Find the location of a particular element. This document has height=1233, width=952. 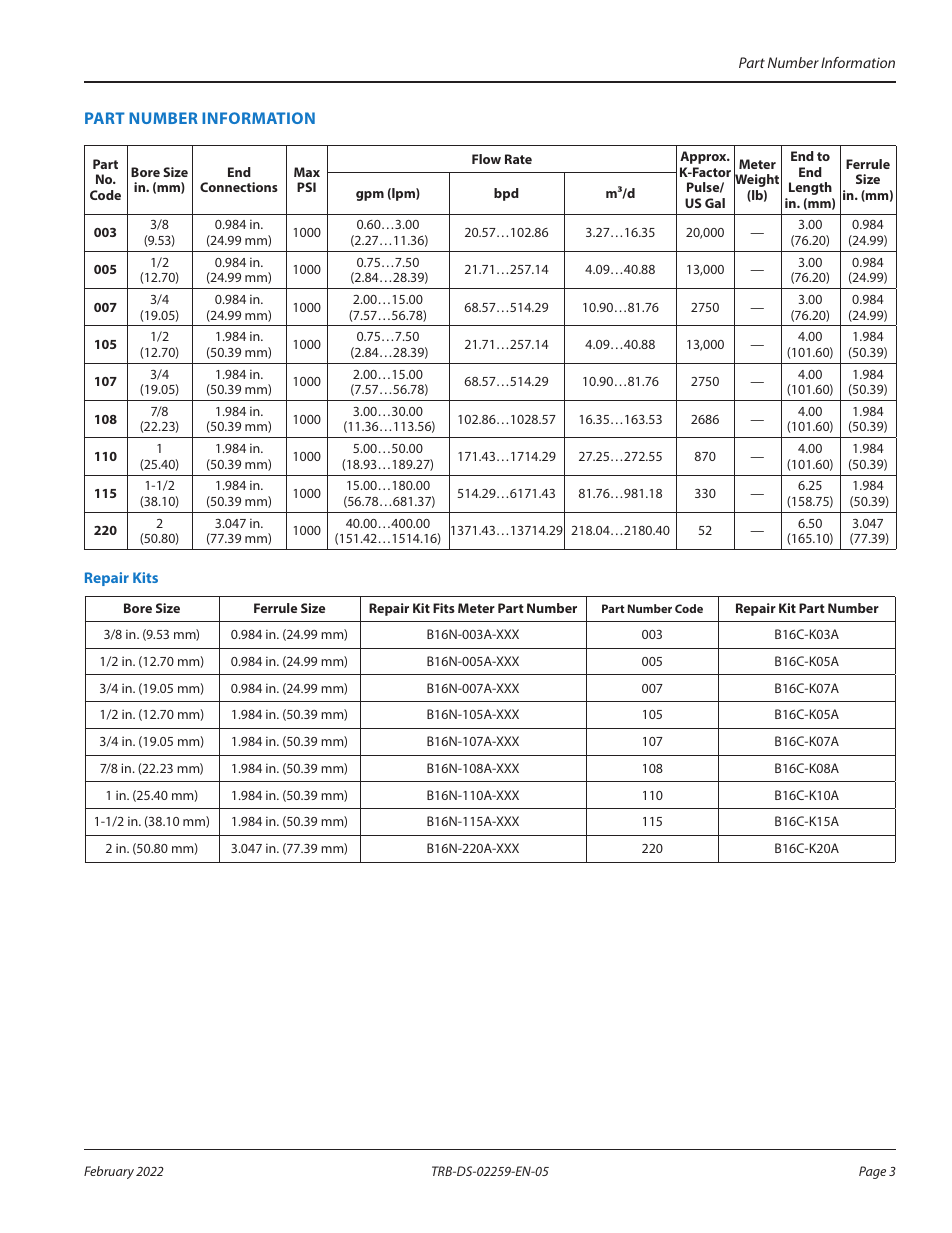

Fits is located at coordinates (444, 608).
